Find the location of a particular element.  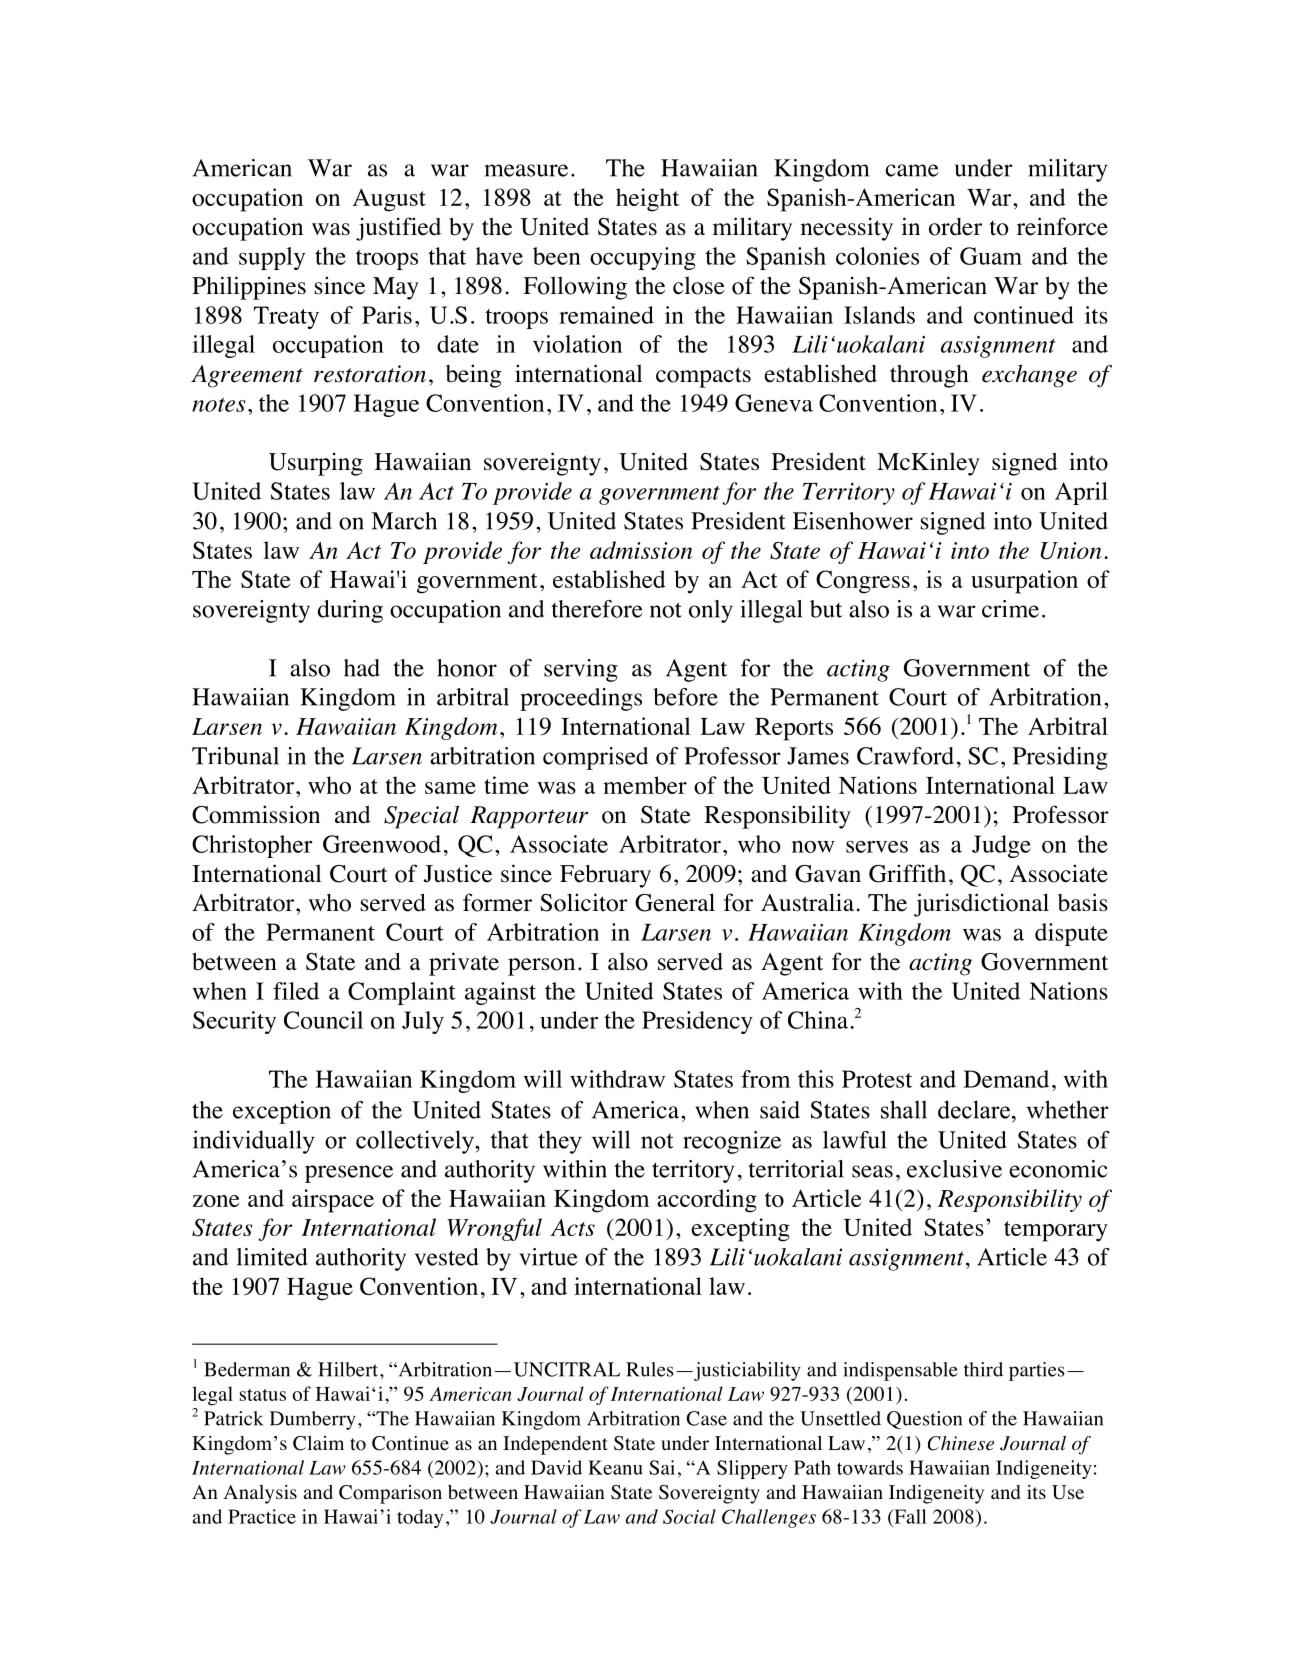

Council is located at coordinates (323, 1020).
